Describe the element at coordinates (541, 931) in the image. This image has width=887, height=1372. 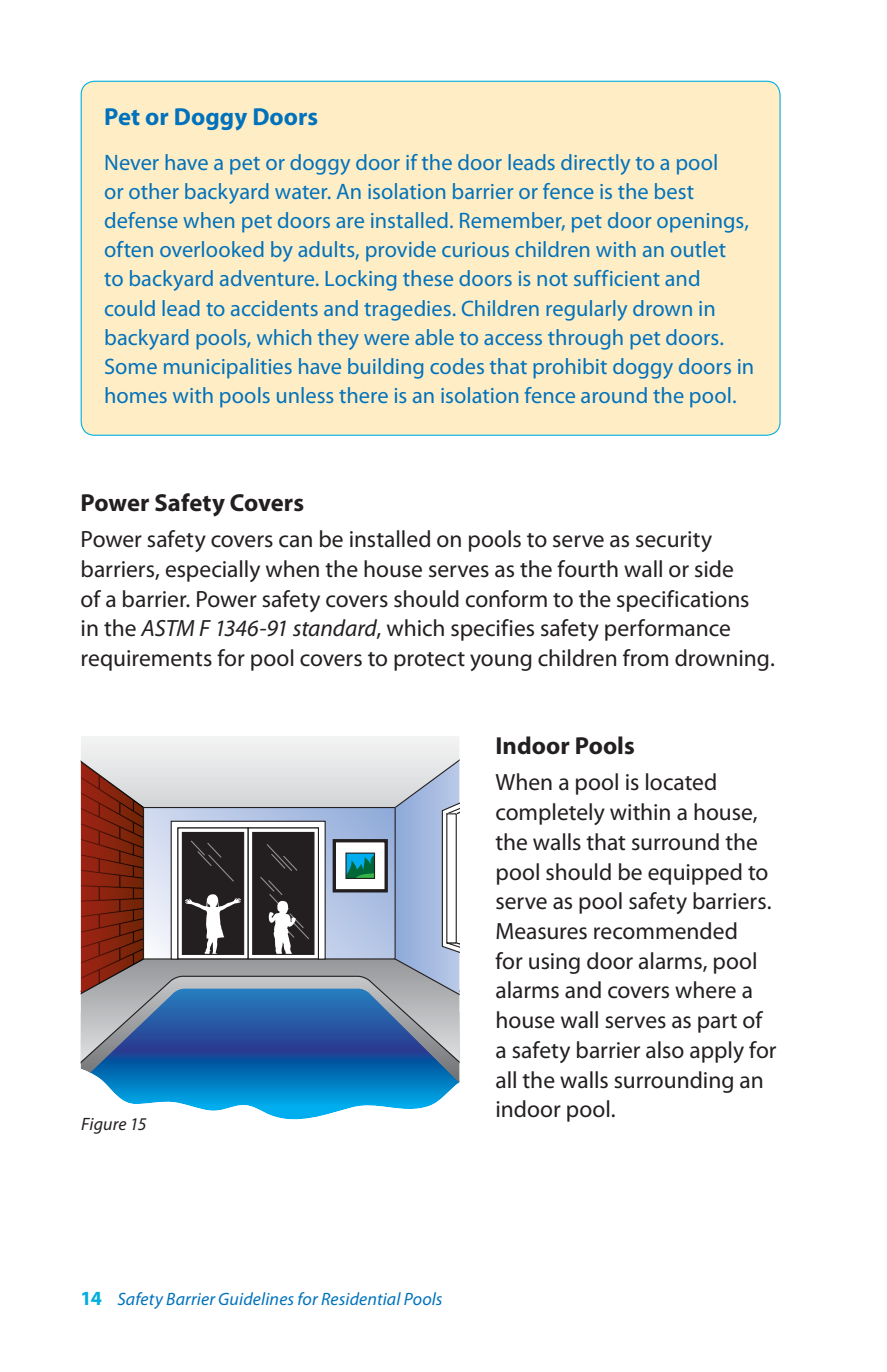
I see `Measures` at that location.
